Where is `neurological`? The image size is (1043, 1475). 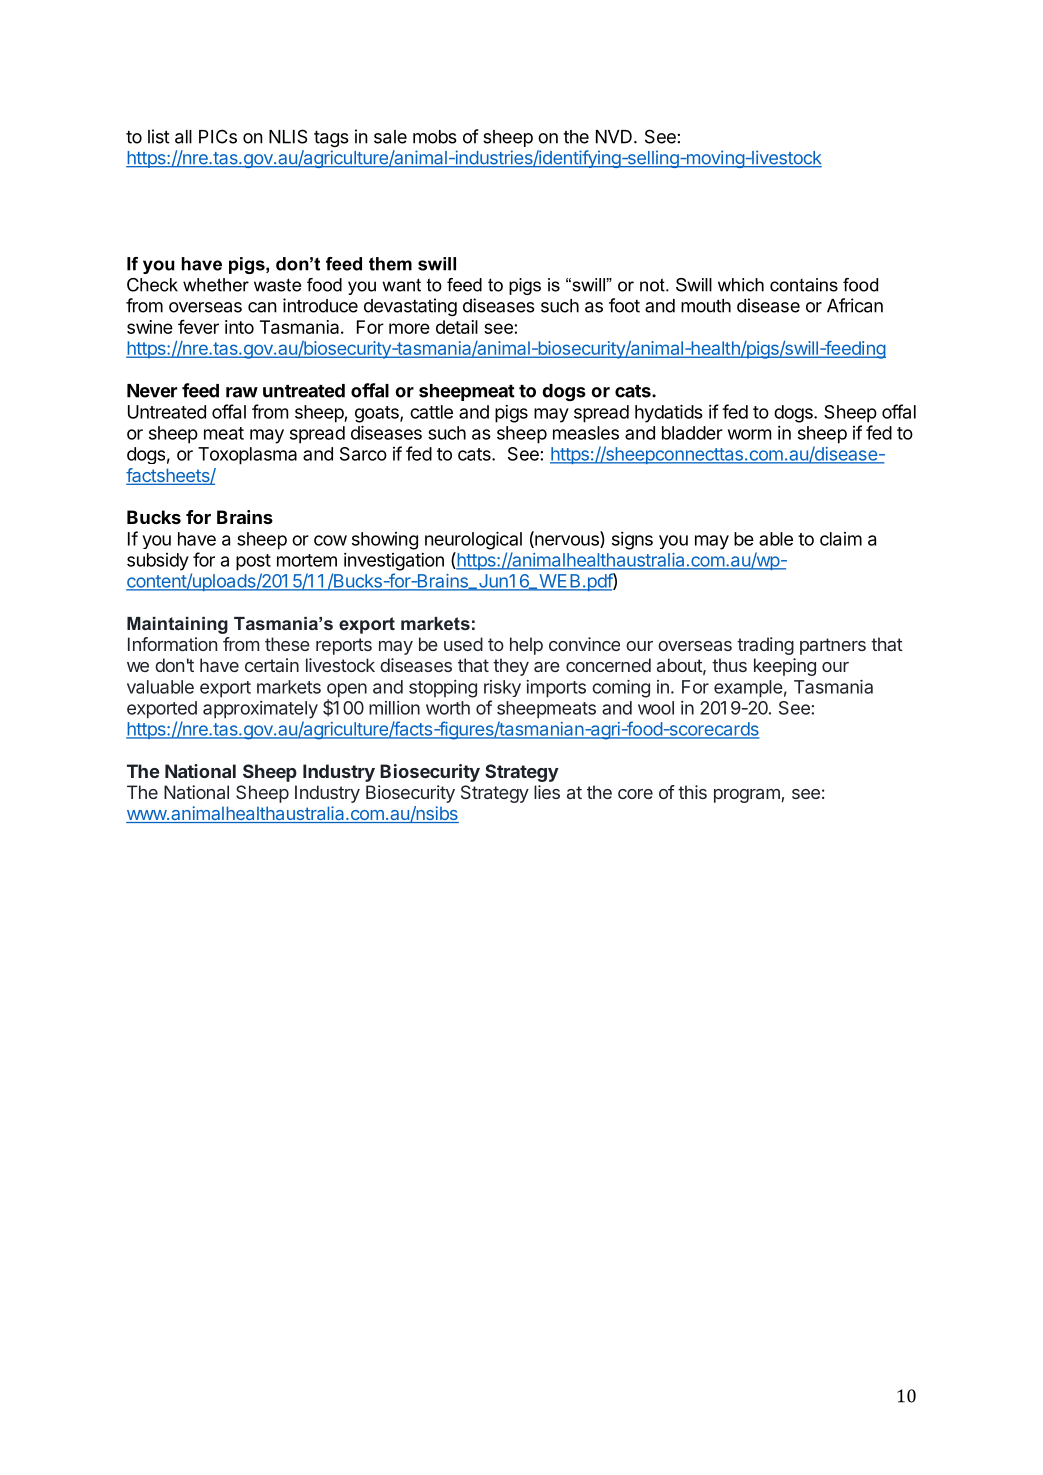 neurological is located at coordinates (473, 540).
